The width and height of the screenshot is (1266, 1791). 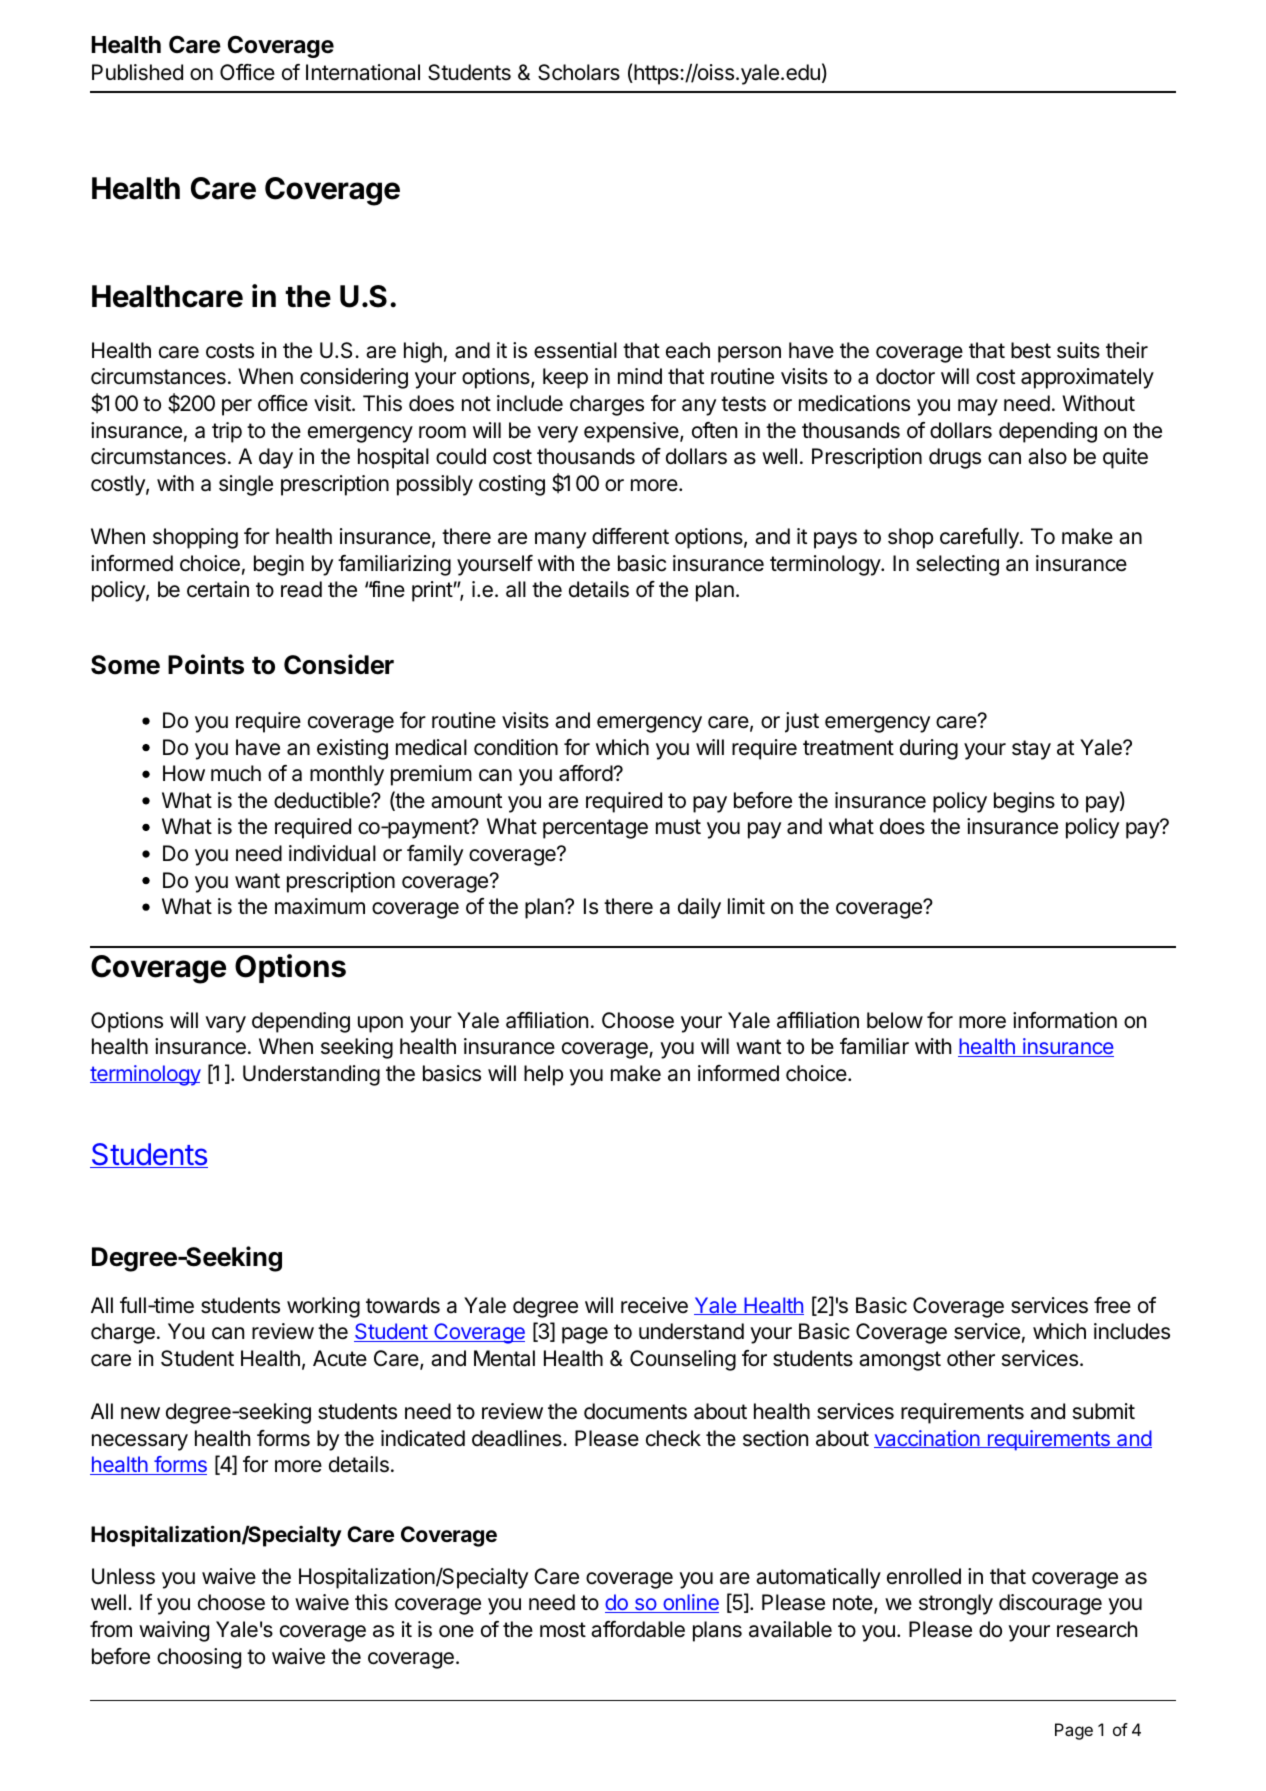 I want to click on free, so click(x=1112, y=1305).
